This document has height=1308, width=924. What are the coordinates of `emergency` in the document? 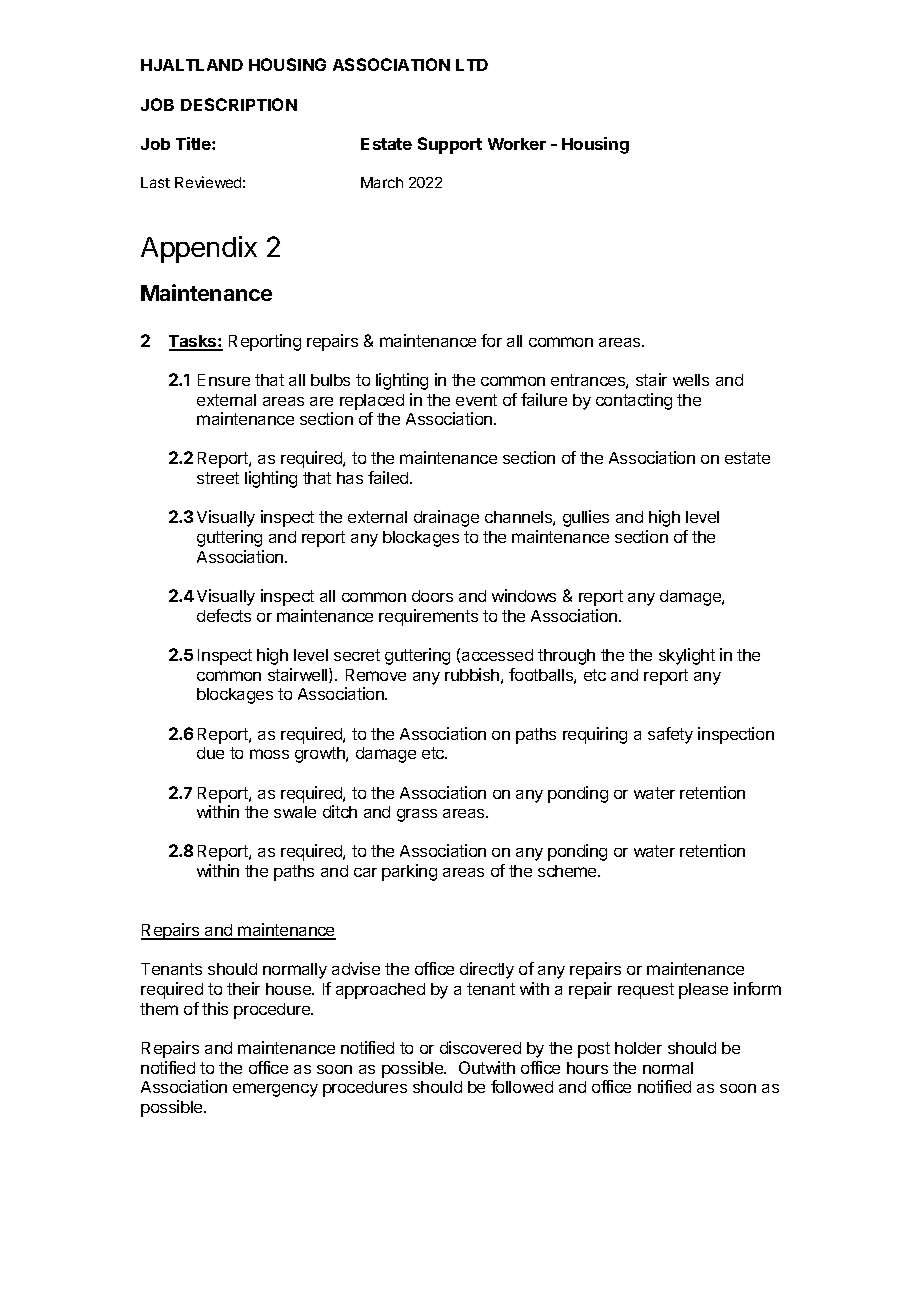 It's located at (275, 1090).
